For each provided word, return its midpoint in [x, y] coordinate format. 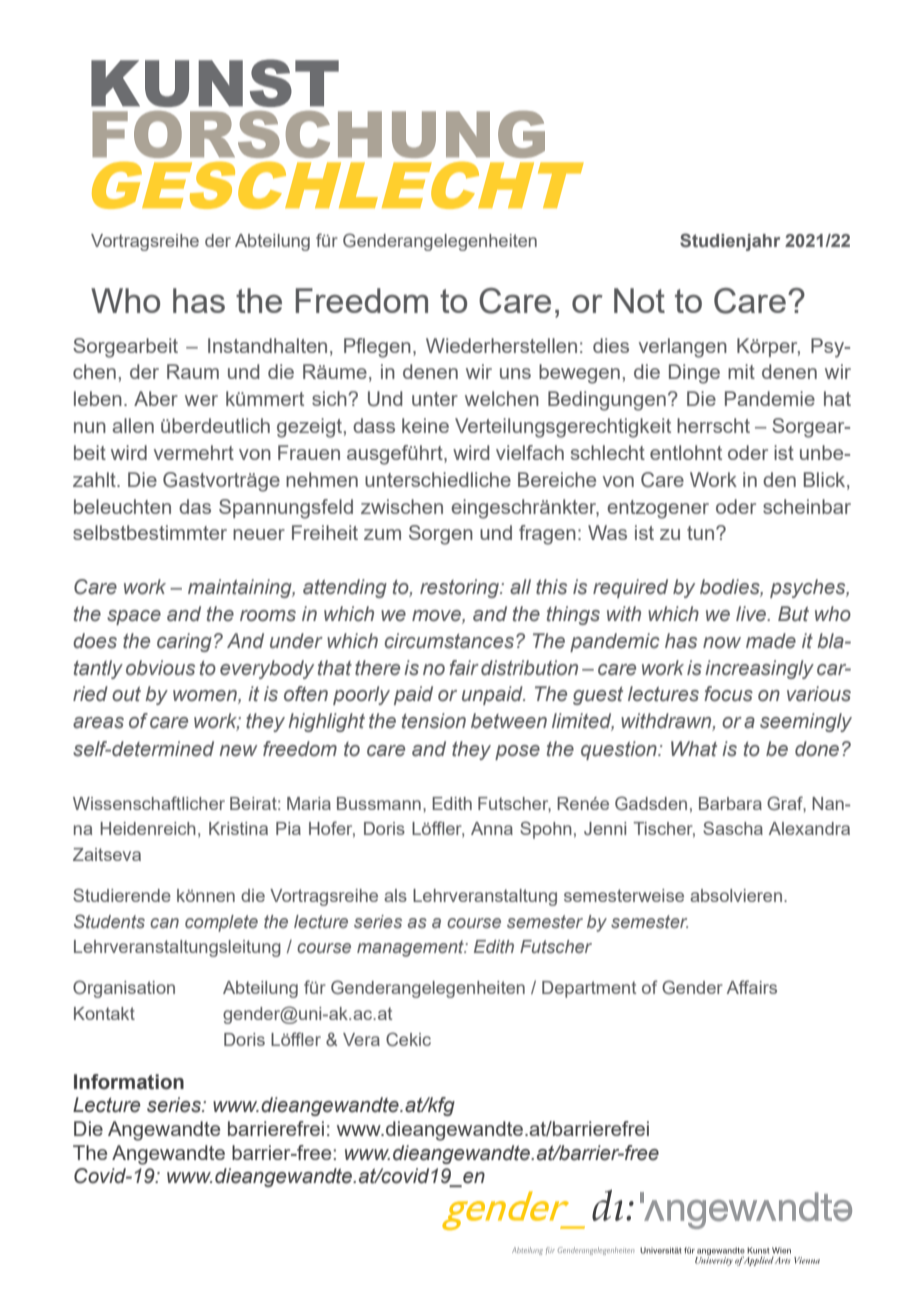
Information [129, 1082]
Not [639, 300]
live [752, 614]
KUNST [215, 83]
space [134, 617]
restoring [461, 588]
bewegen [579, 374]
